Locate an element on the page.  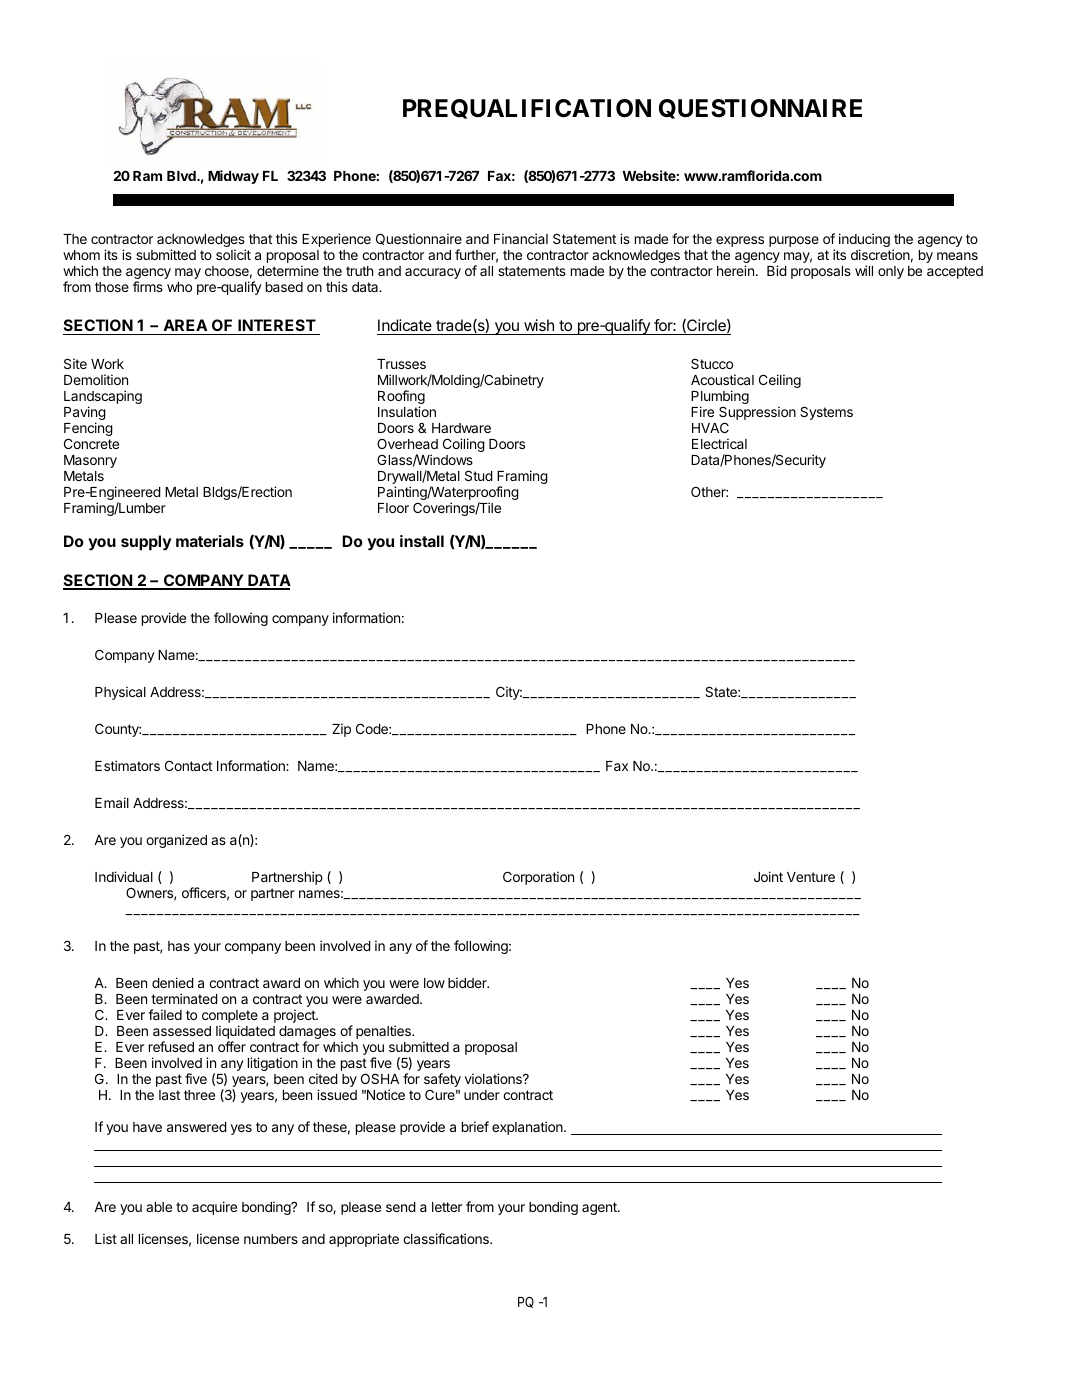
Systems is located at coordinates (826, 413).
